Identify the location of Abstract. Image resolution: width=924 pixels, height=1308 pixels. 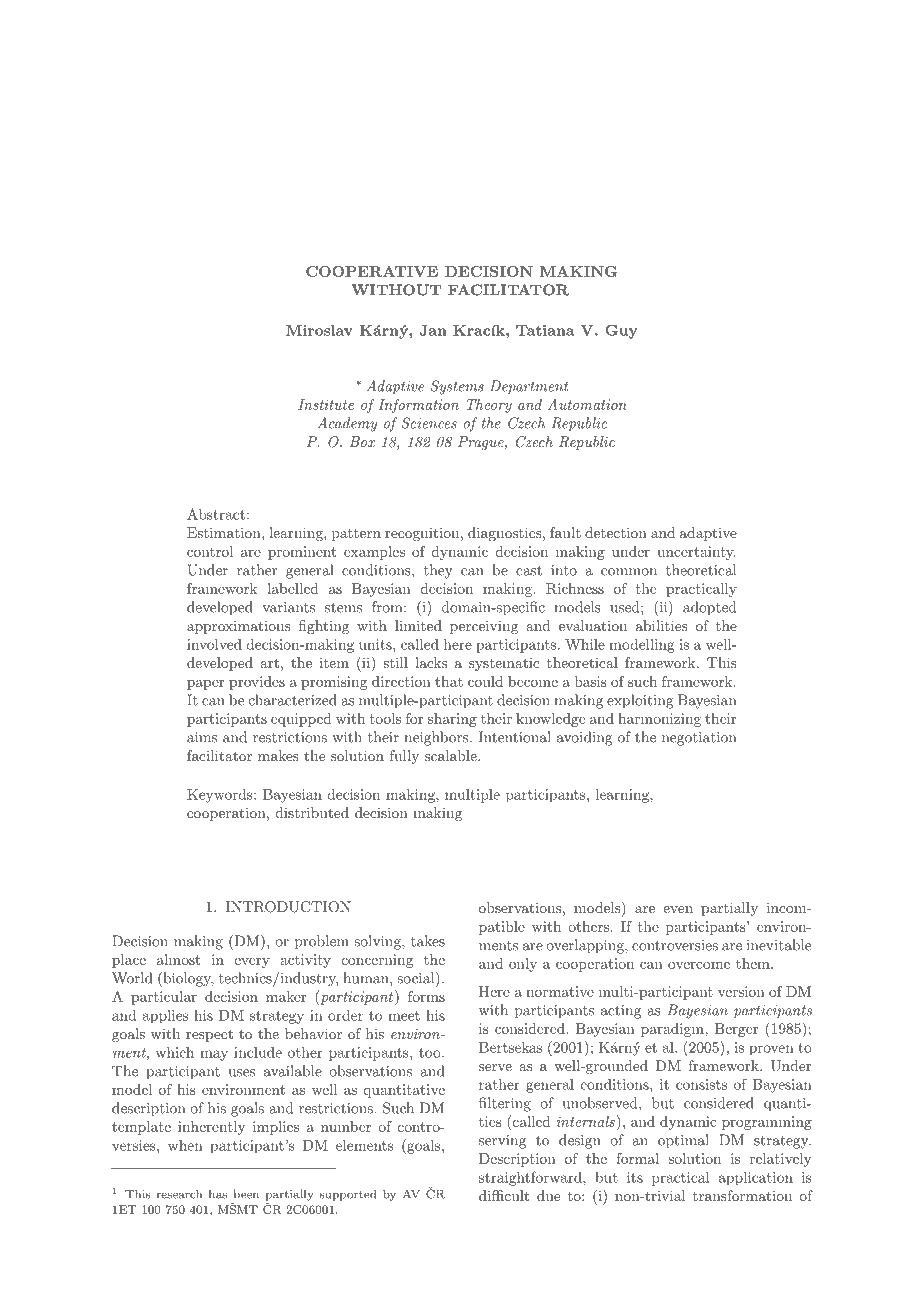
(216, 514).
